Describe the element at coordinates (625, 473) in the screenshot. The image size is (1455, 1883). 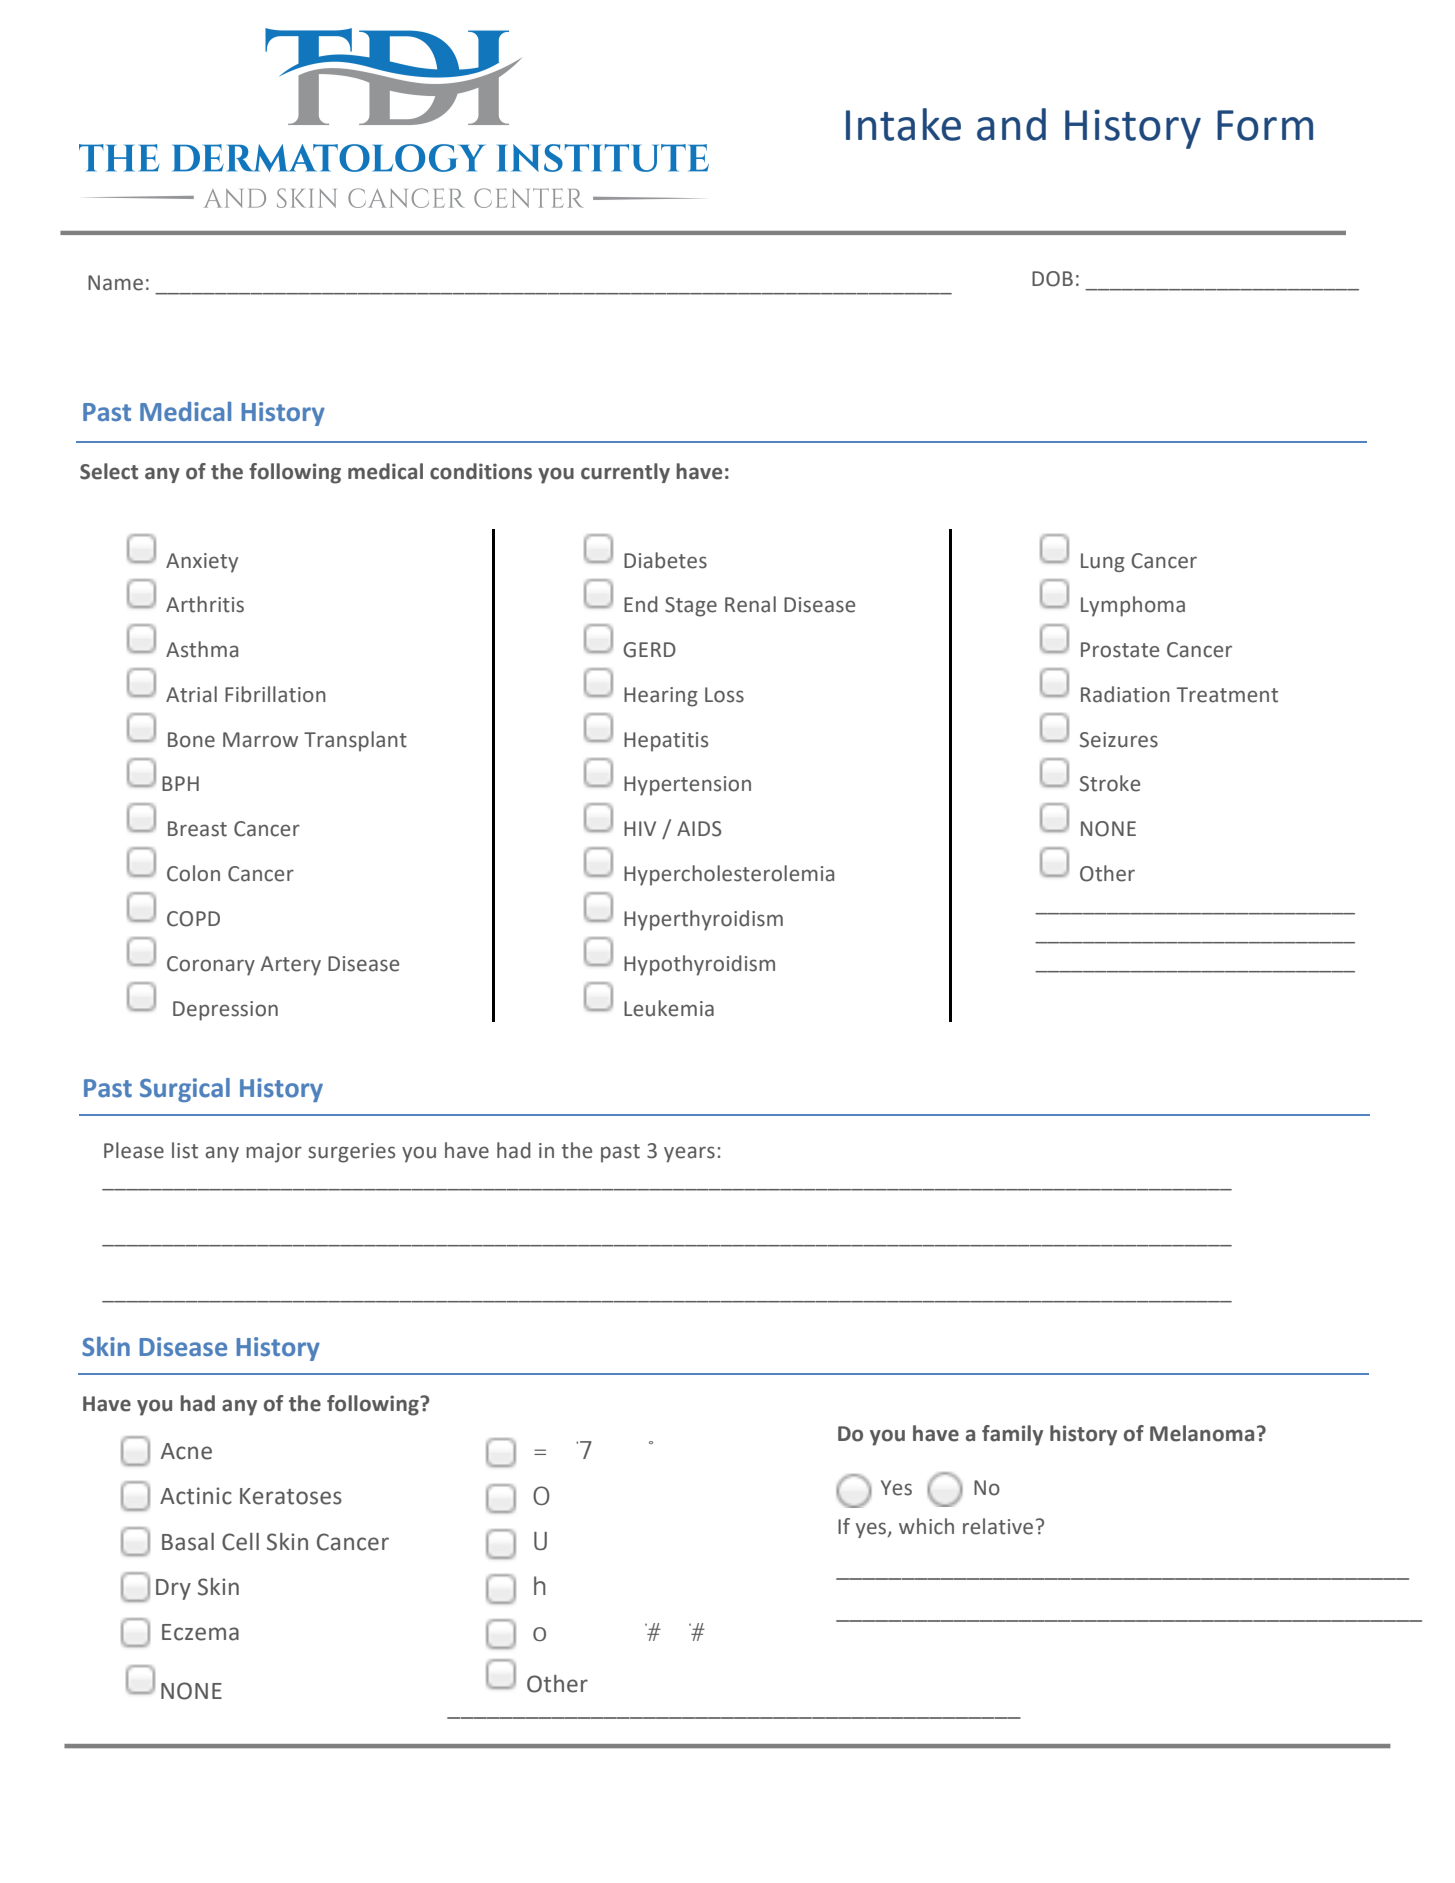
I see `currently` at that location.
